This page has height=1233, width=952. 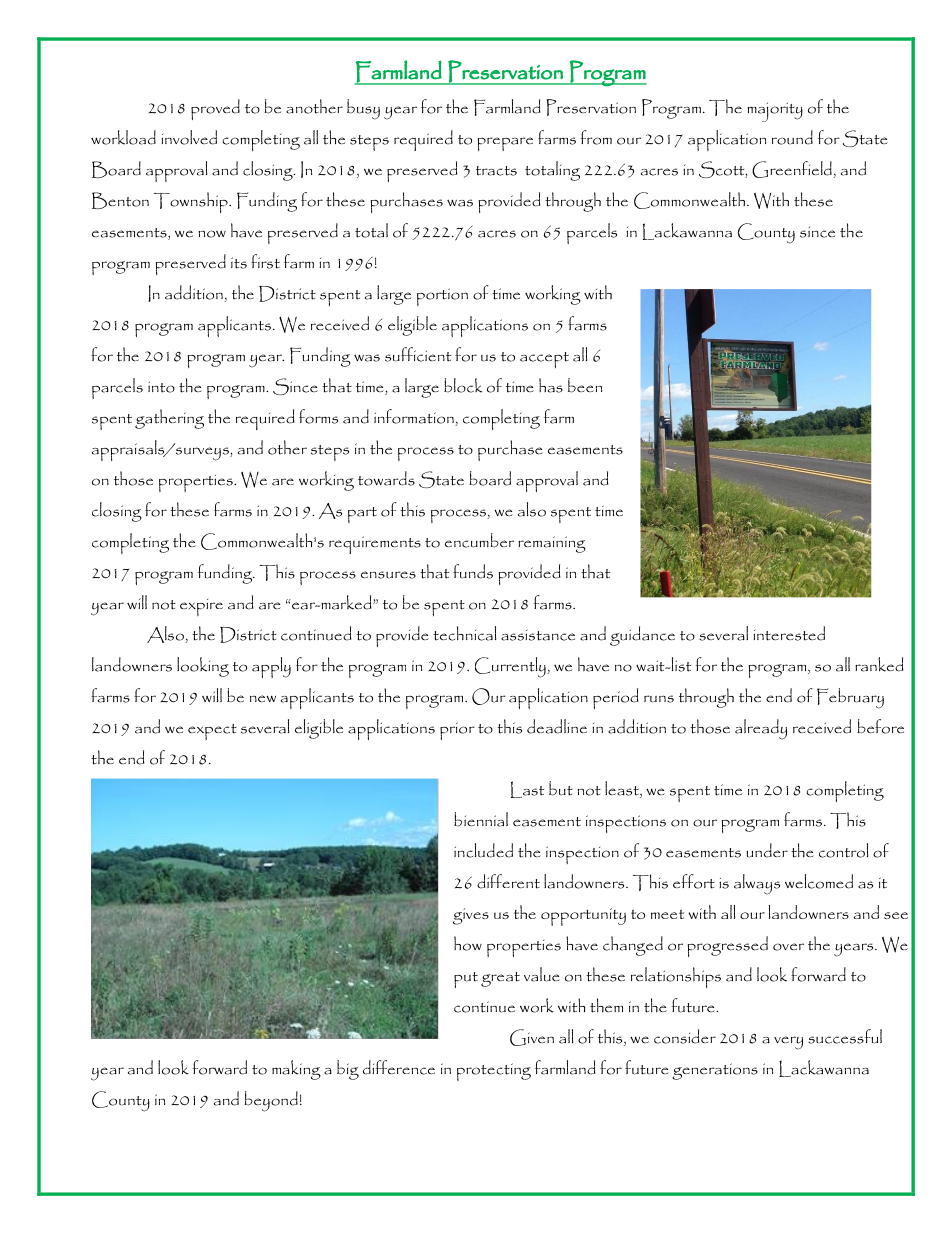 What do you see at coordinates (789, 633) in the page?
I see `interested` at bounding box center [789, 633].
